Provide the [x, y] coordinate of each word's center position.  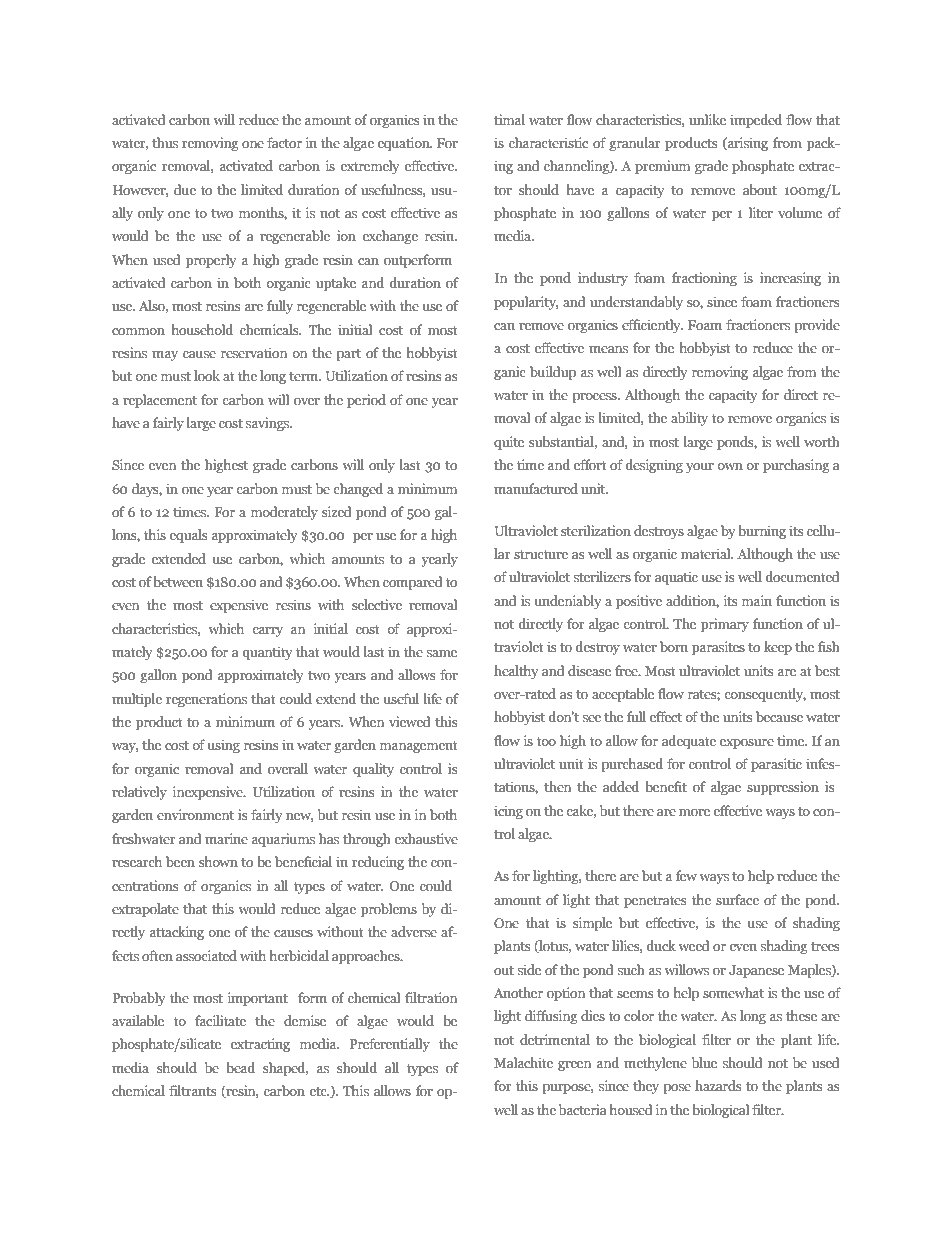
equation [405, 144]
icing [508, 812]
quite [509, 443]
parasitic [776, 765]
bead [240, 1067]
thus [165, 142]
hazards [718, 1085]
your [700, 468]
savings [269, 424]
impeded [756, 121]
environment [195, 814]
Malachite [523, 1062]
